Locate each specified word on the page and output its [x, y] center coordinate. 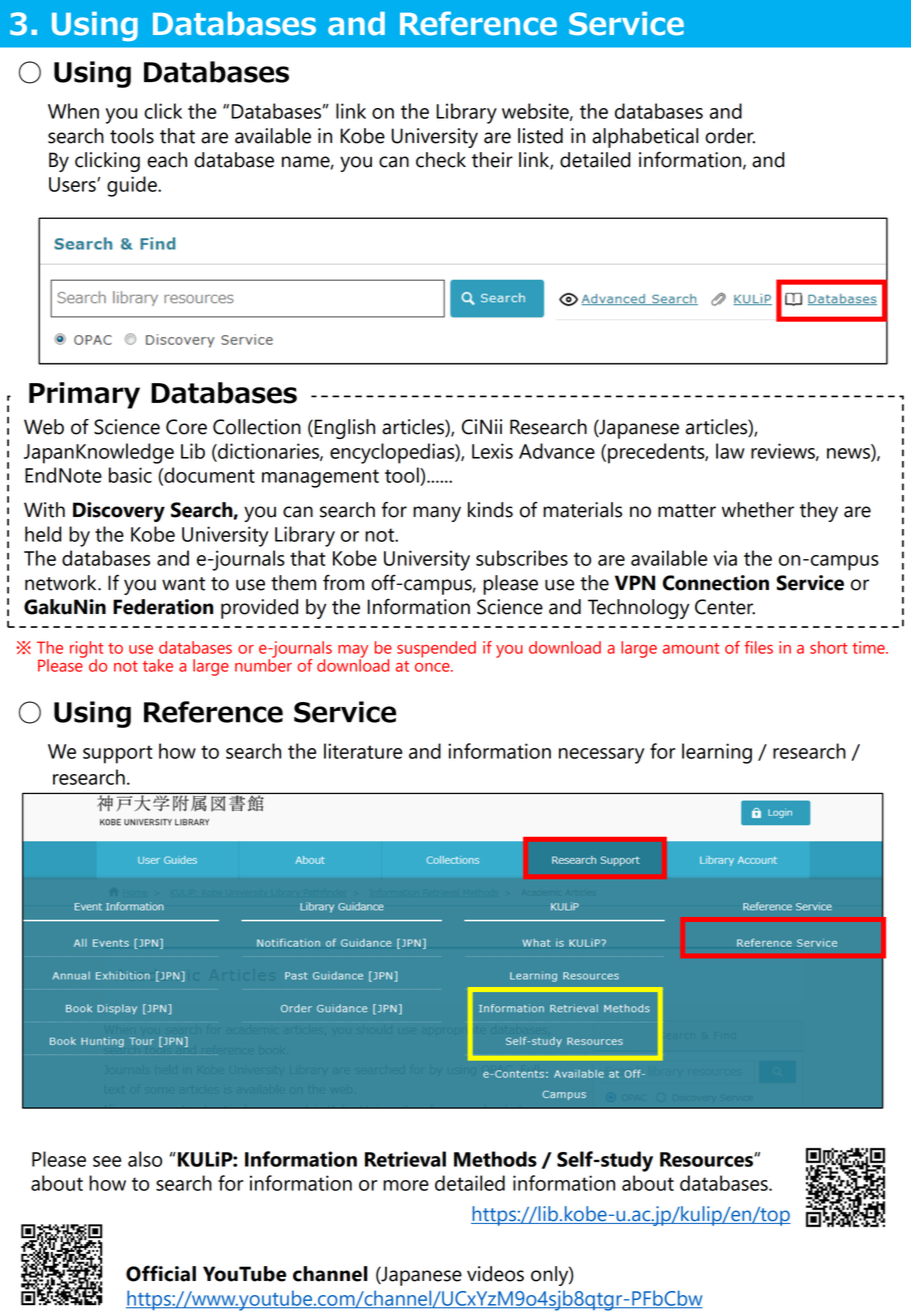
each [167, 160]
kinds [490, 510]
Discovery [119, 512]
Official [161, 1273]
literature [363, 751]
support [117, 754]
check [441, 160]
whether [758, 510]
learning [717, 753]
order [730, 136]
